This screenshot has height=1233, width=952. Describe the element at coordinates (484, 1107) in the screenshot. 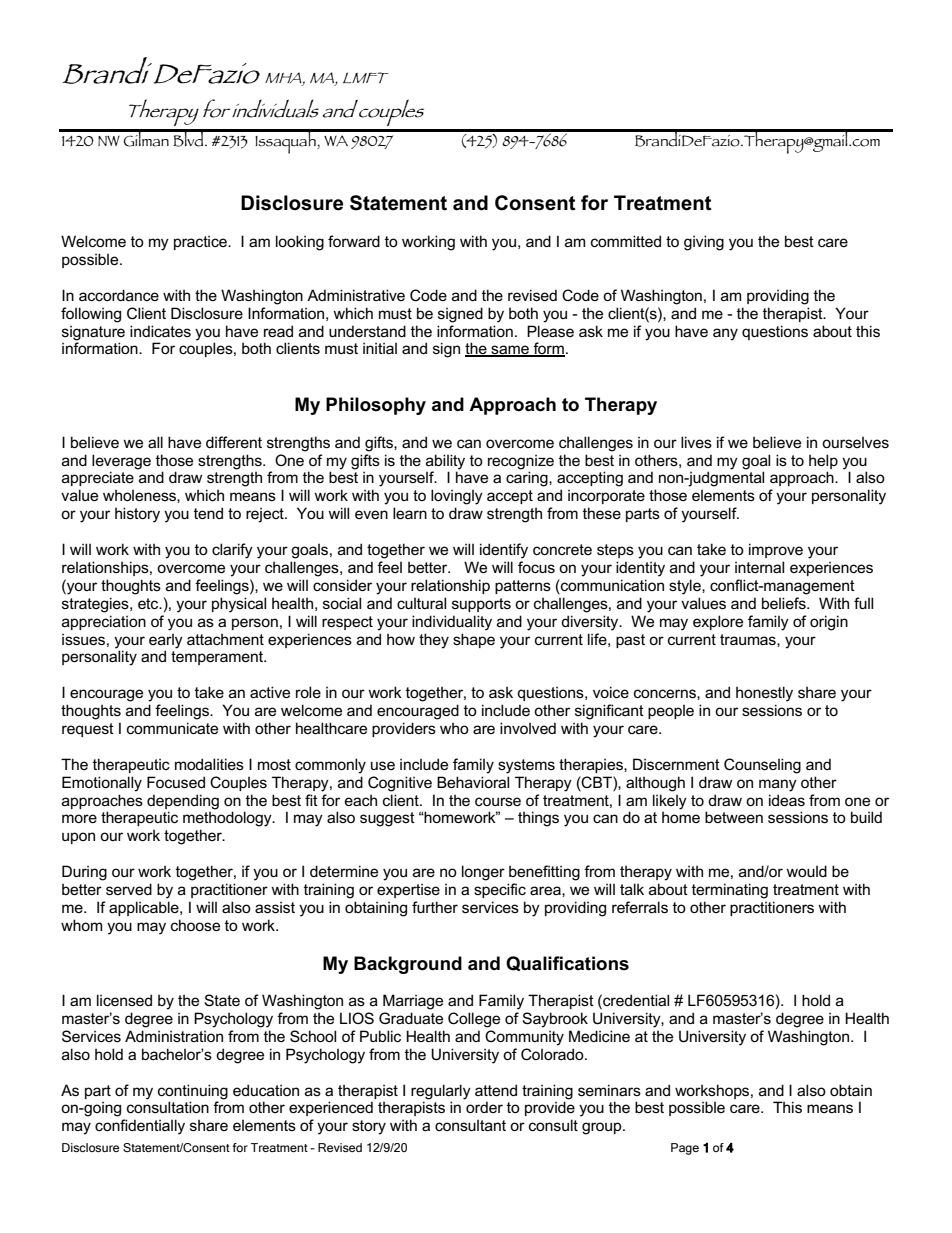

I see `order` at that location.
